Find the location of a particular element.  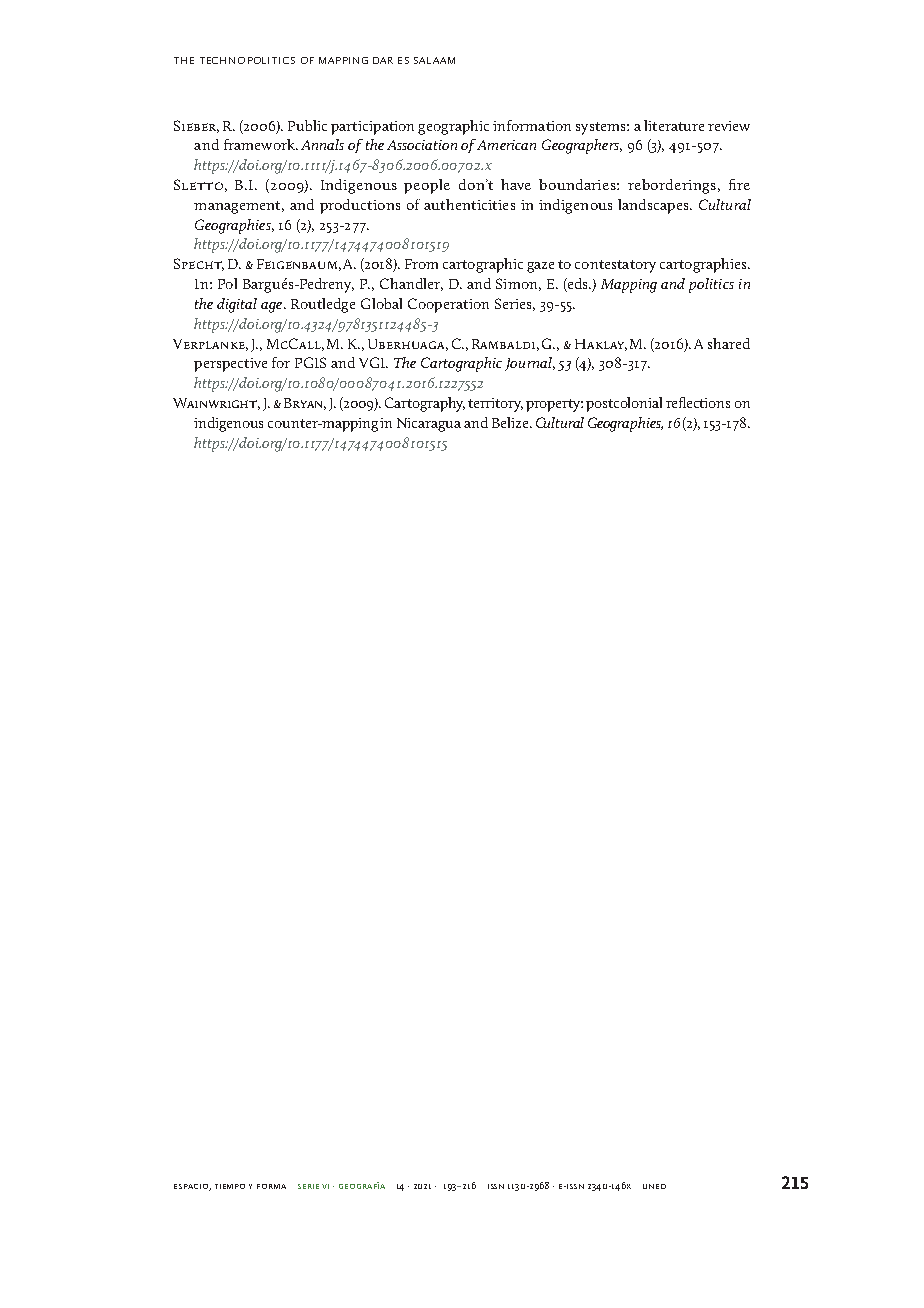

American is located at coordinates (506, 145).
